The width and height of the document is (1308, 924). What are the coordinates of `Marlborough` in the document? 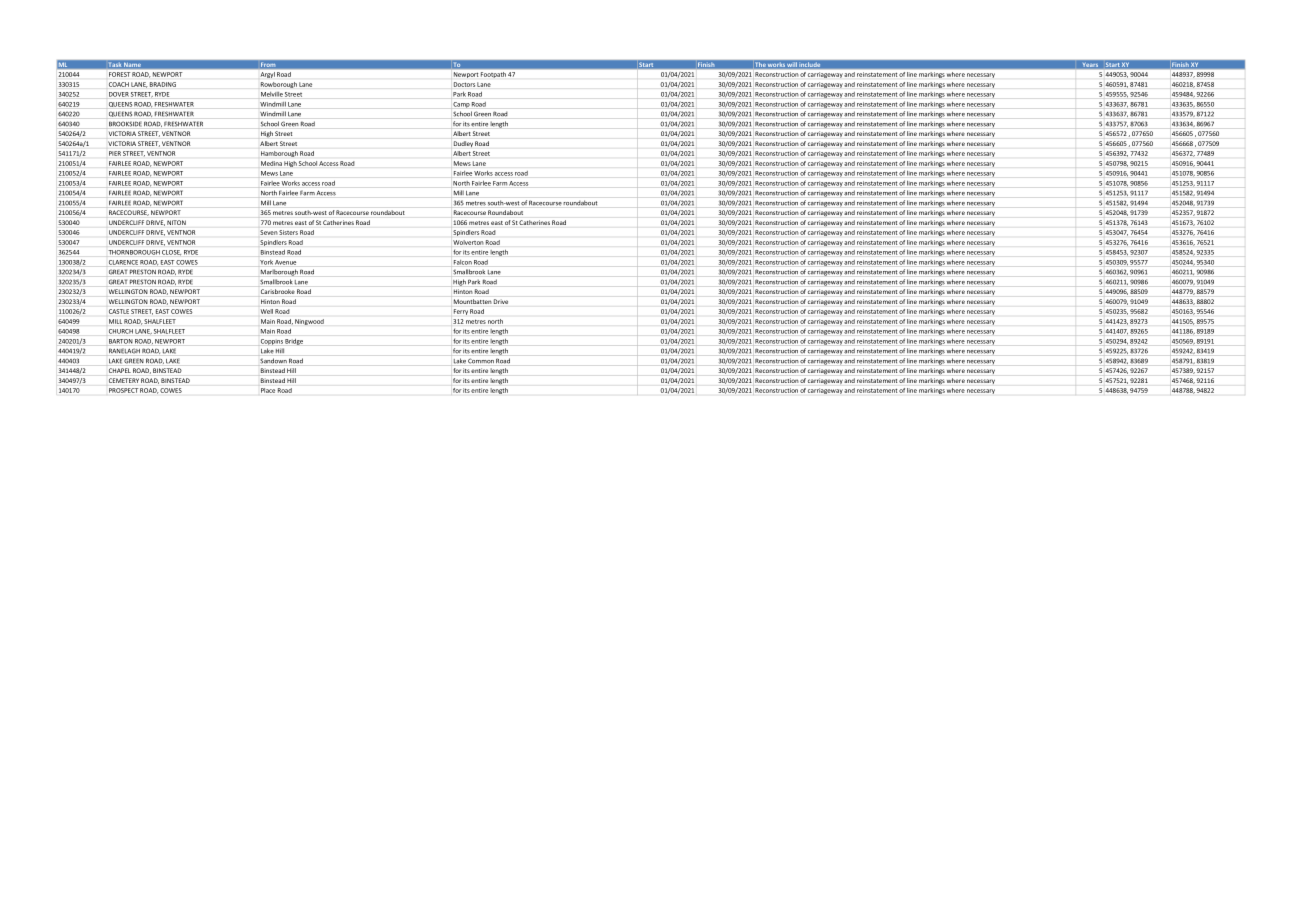 It's located at (278, 273).
